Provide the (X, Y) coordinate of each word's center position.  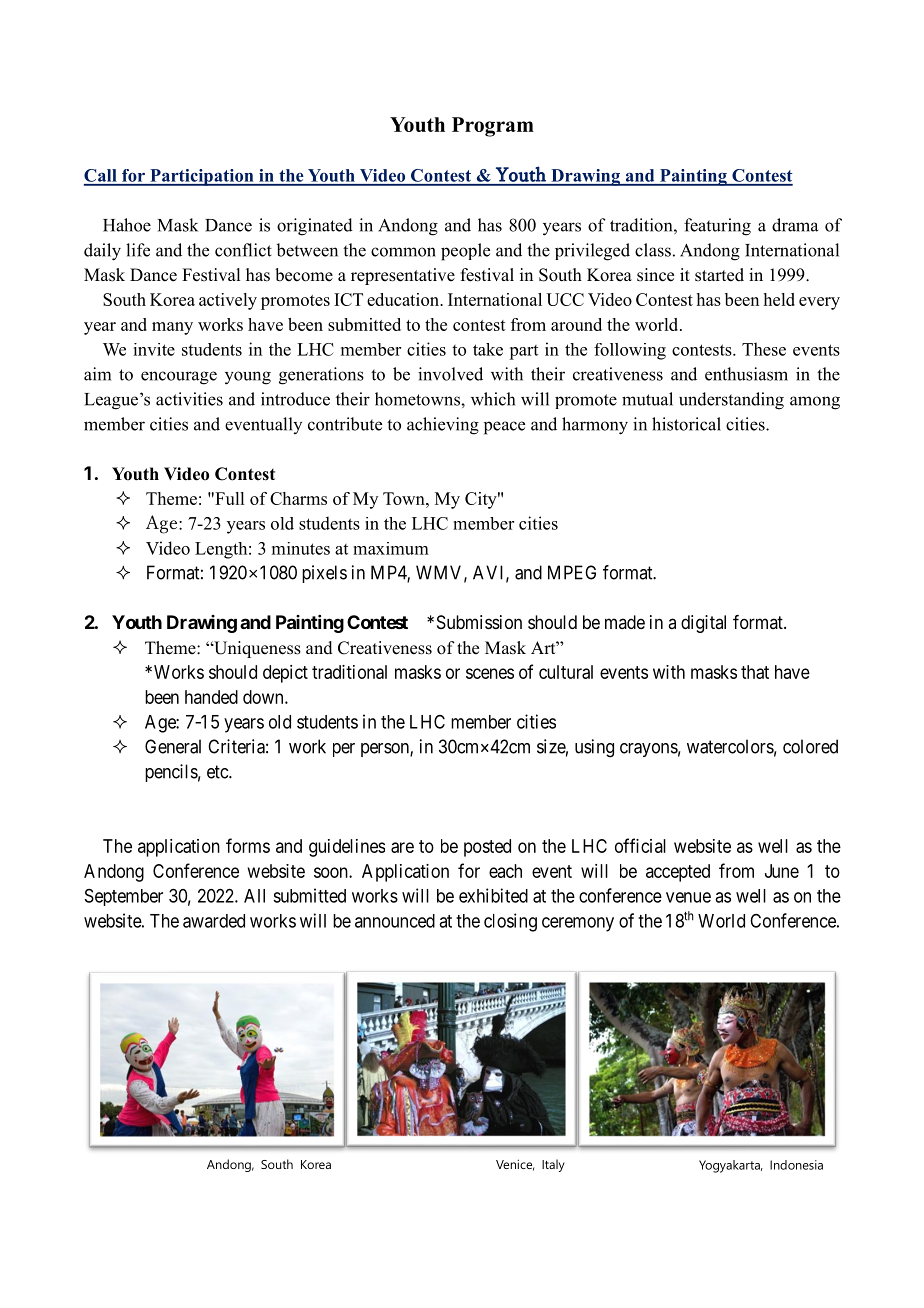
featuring (717, 227)
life (138, 250)
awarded (214, 921)
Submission (479, 622)
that (755, 672)
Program (493, 127)
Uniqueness (256, 649)
